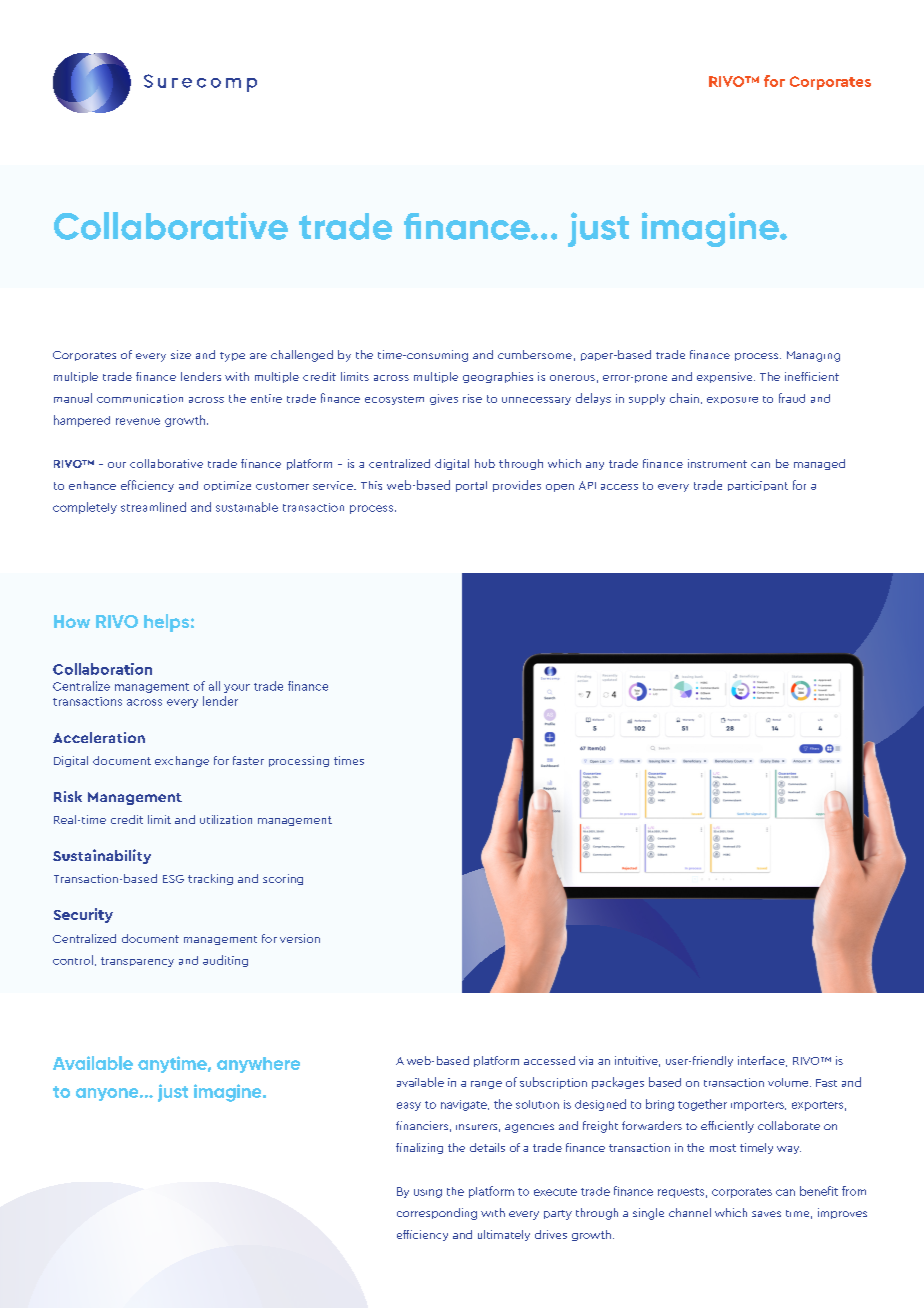 Image resolution: width=924 pixels, height=1308 pixels. Describe the element at coordinates (766, 1214) in the image. I see `saves` at that location.
